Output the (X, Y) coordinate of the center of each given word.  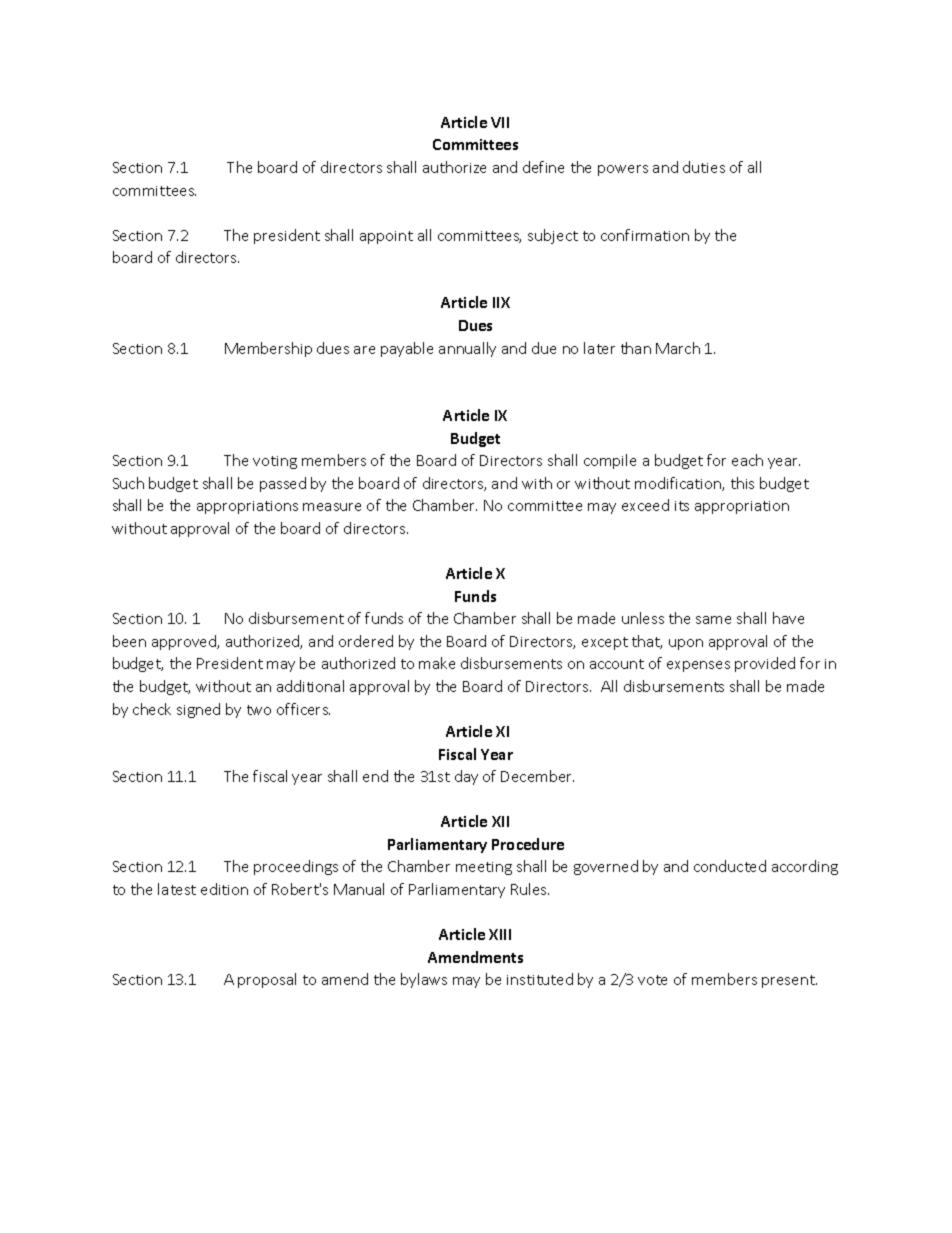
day (466, 777)
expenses (698, 666)
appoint (386, 237)
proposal (267, 980)
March (678, 348)
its (682, 506)
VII (500, 122)
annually (467, 349)
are (364, 350)
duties (704, 167)
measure (332, 507)
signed (198, 710)
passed (283, 484)
